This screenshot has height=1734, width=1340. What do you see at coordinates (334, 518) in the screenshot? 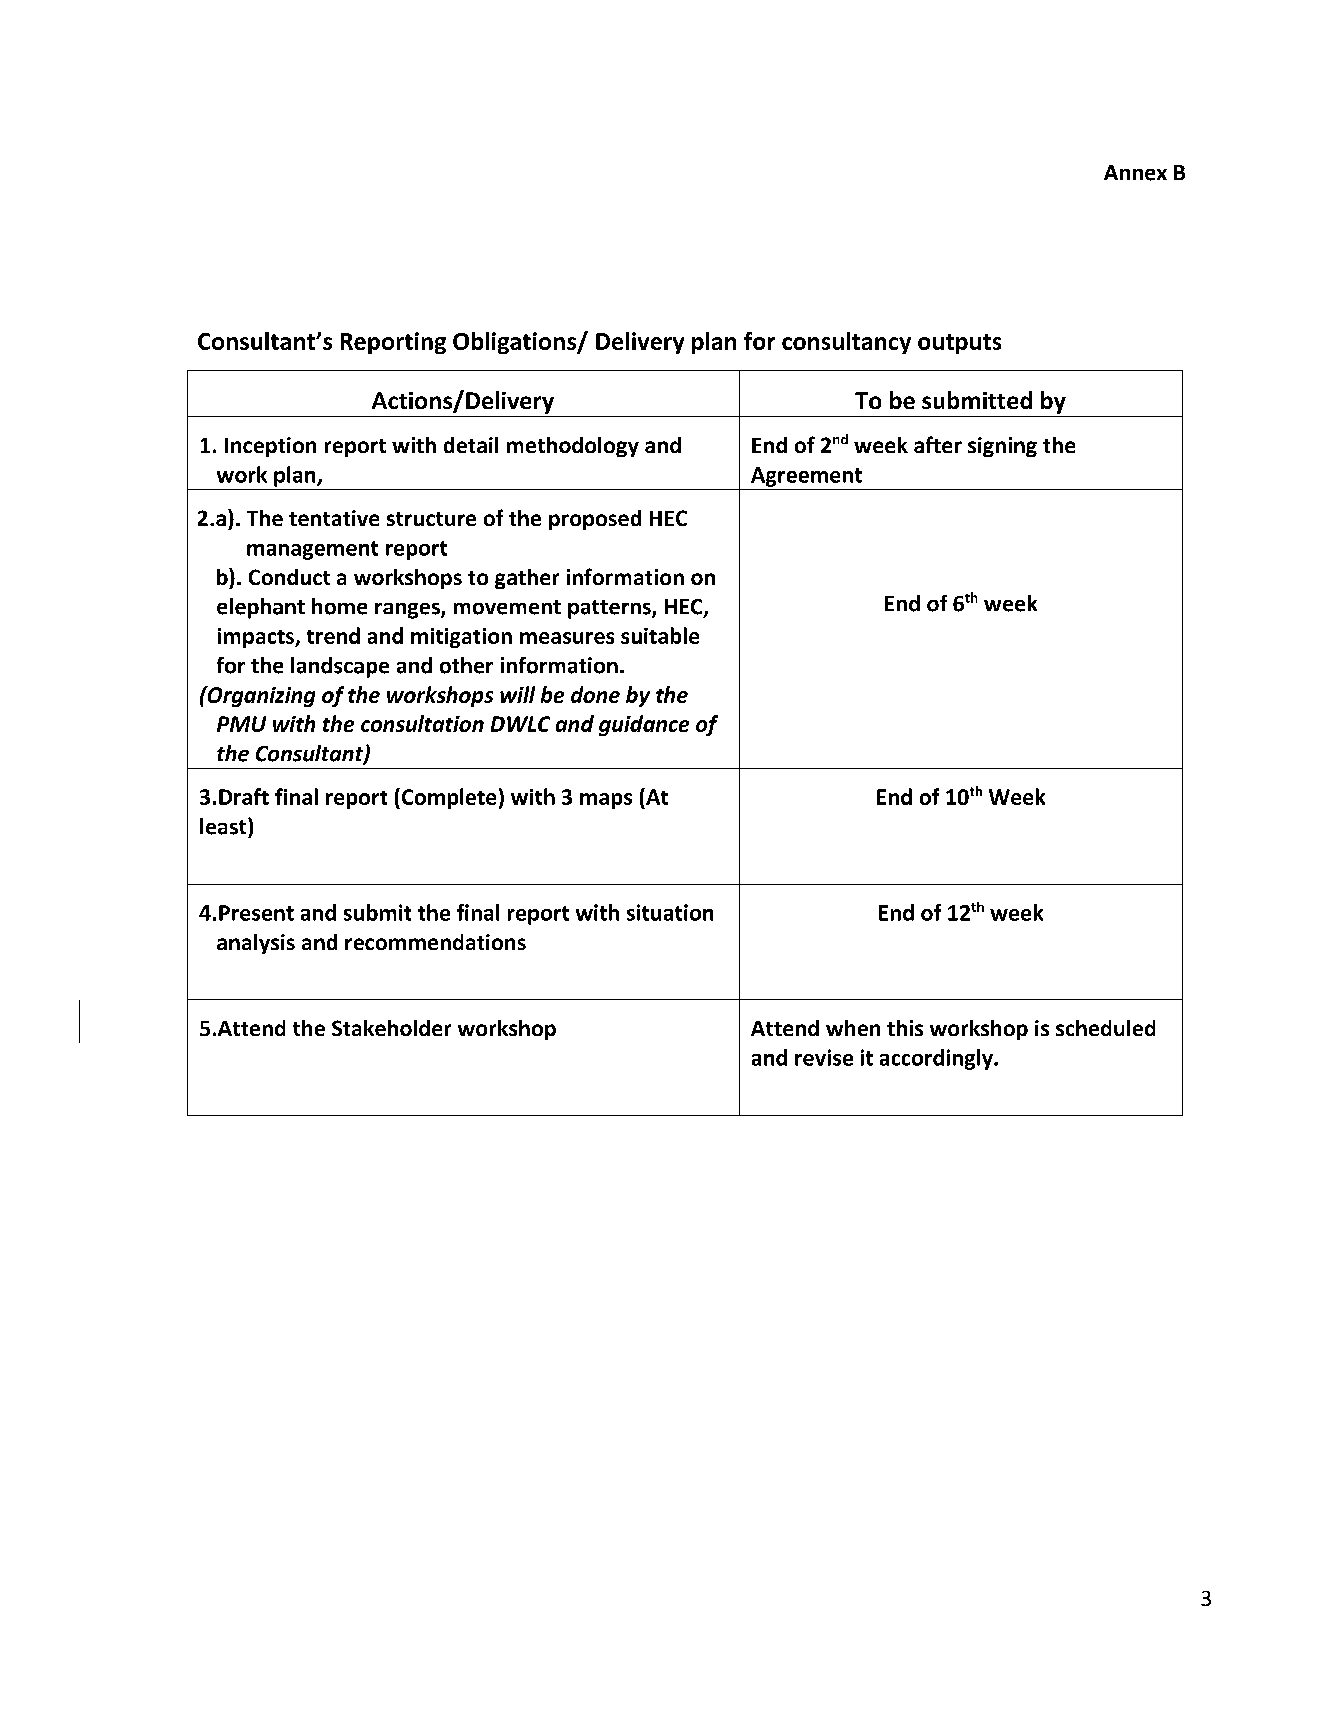
I see `tentative` at bounding box center [334, 518].
